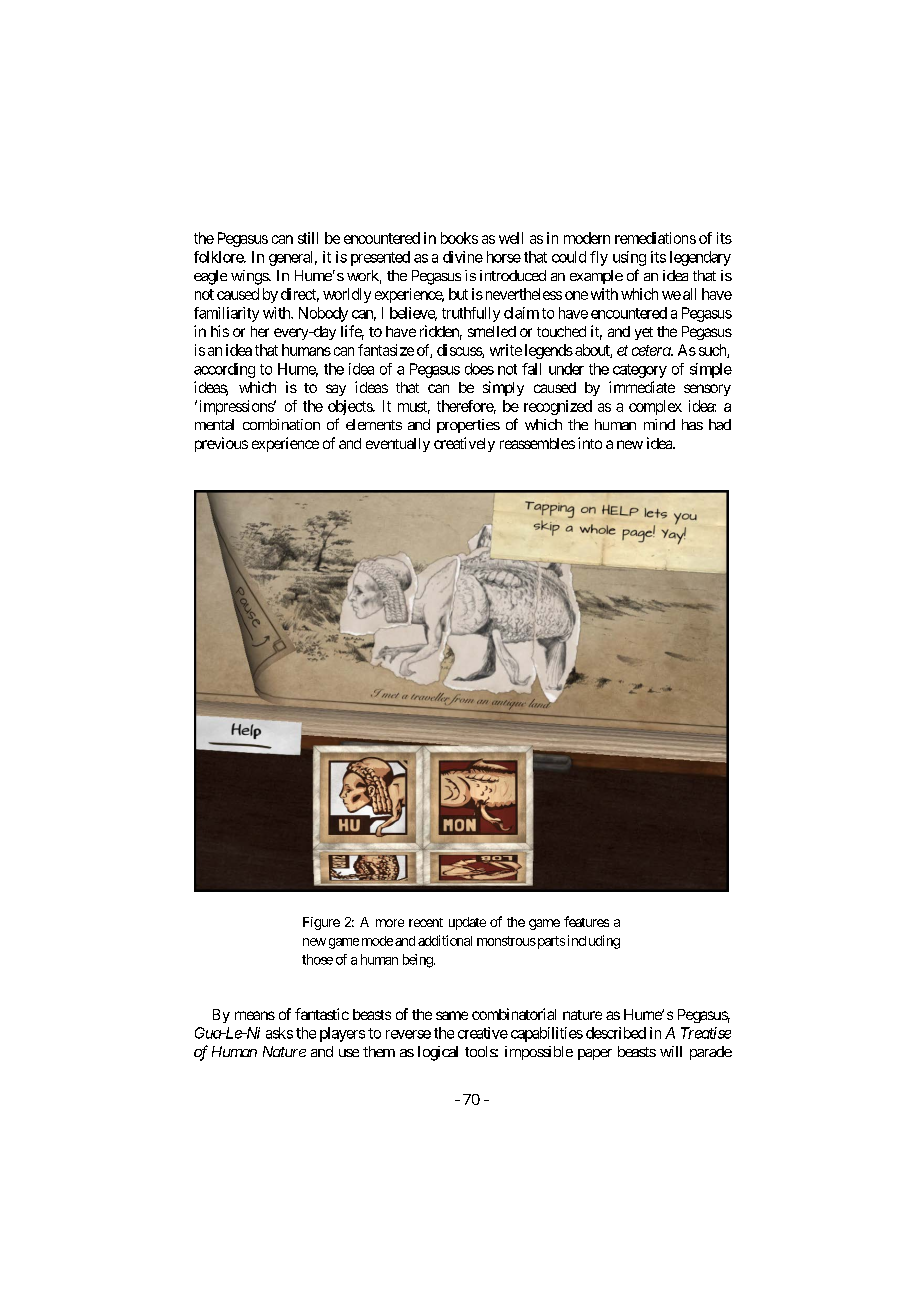 Image resolution: width=924 pixels, height=1308 pixels. What do you see at coordinates (463, 257) in the document?
I see `divine` at bounding box center [463, 257].
